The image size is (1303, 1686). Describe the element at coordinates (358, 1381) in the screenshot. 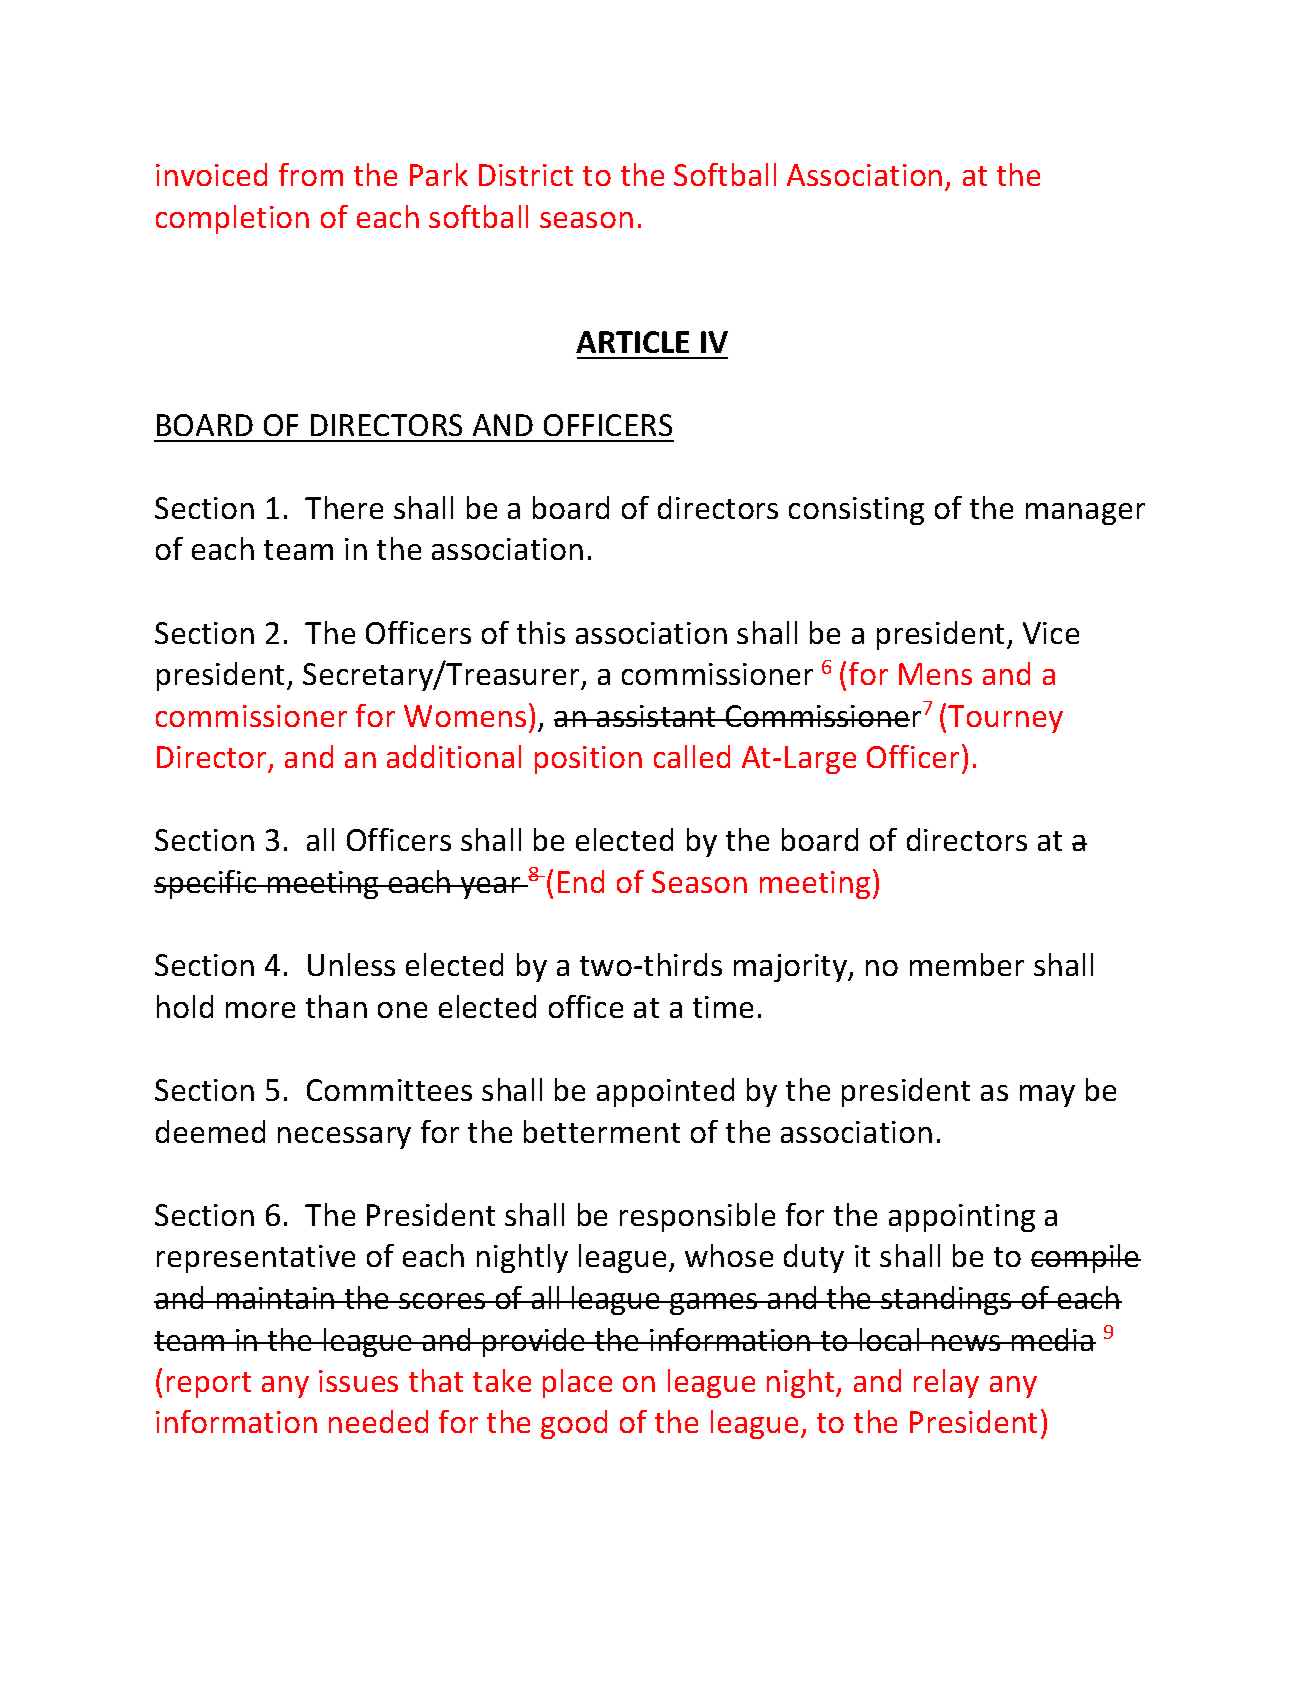

I see `issues` at that location.
